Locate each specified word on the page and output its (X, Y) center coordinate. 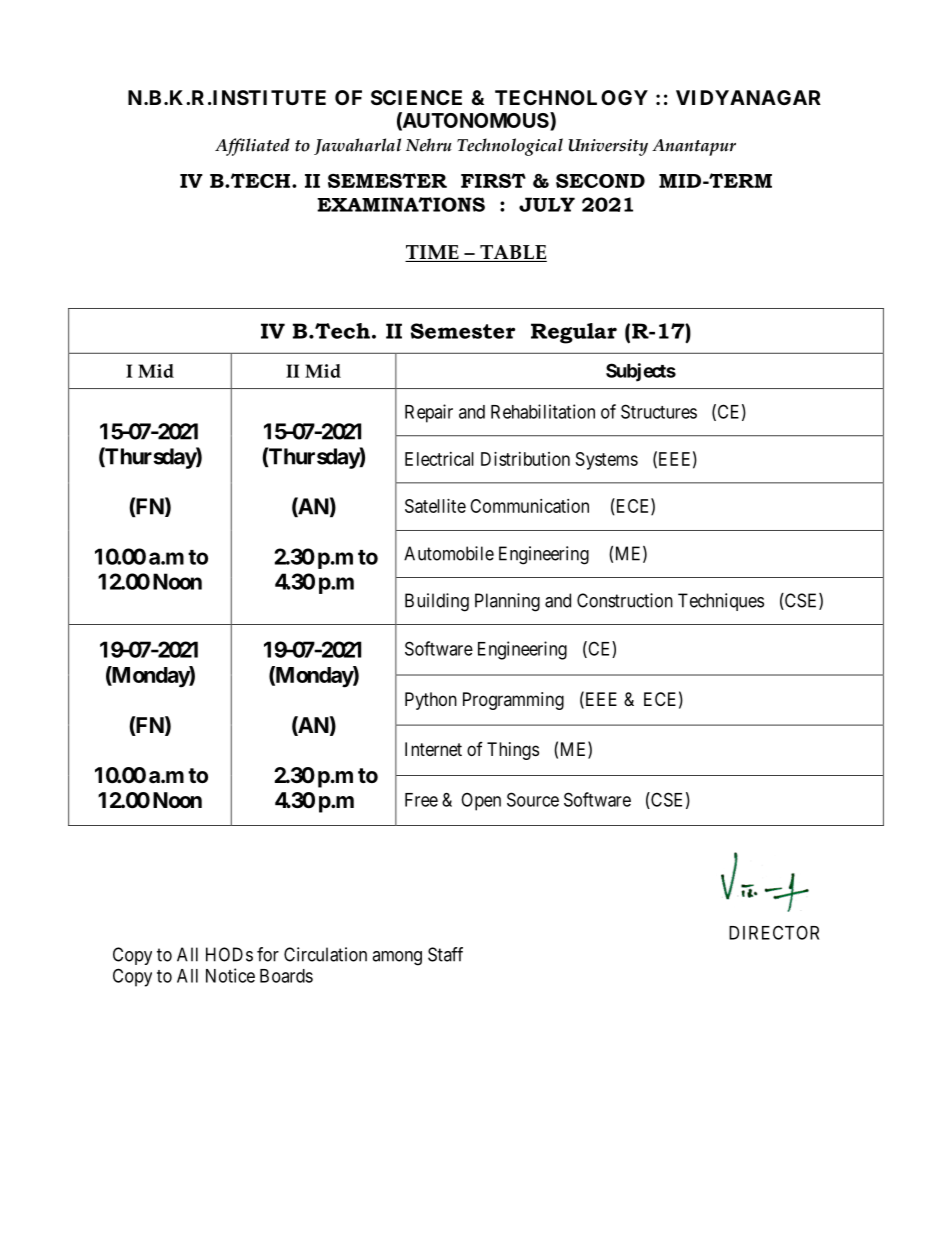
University (608, 147)
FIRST (493, 180)
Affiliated (252, 147)
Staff (445, 954)
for (268, 954)
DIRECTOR (774, 932)
